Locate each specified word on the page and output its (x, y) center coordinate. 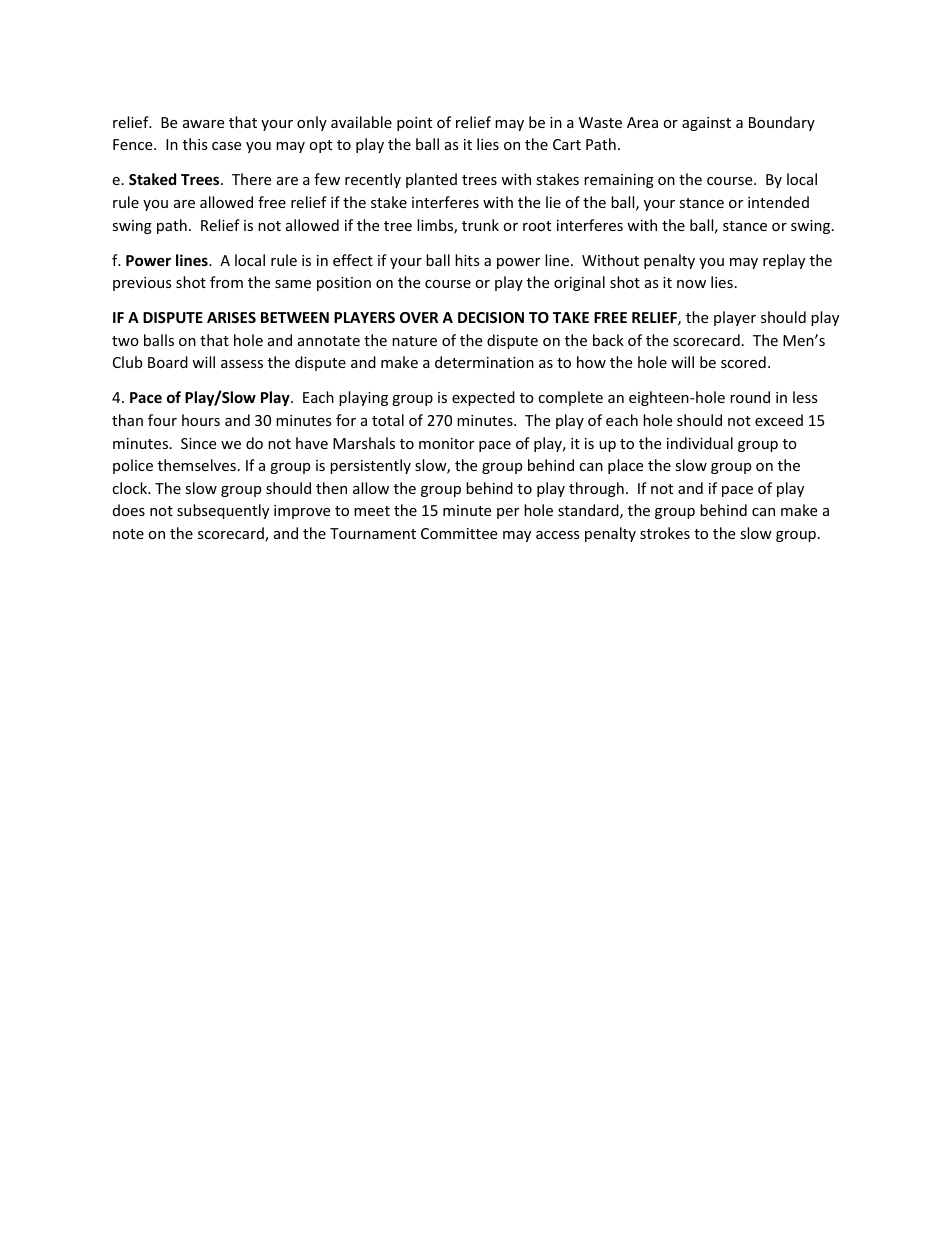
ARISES (231, 317)
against (706, 124)
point (414, 124)
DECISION (491, 317)
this (195, 144)
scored (743, 362)
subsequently (223, 511)
